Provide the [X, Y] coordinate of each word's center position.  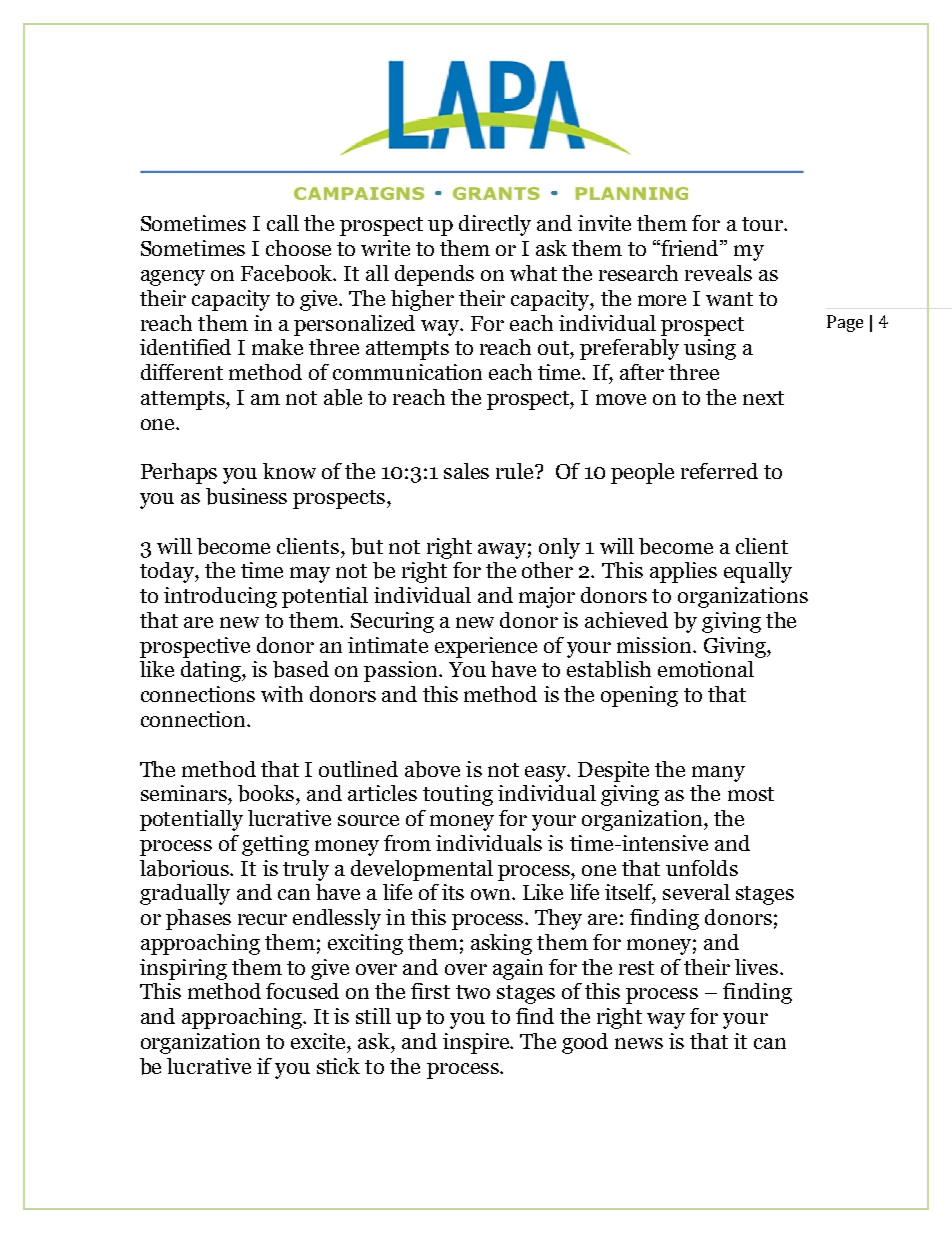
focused [302, 991]
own [492, 894]
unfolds [702, 868]
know [289, 471]
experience [486, 647]
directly [495, 225]
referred [719, 471]
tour [763, 224]
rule [516, 471]
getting [275, 845]
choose [298, 248]
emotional [706, 669]
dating [212, 671]
